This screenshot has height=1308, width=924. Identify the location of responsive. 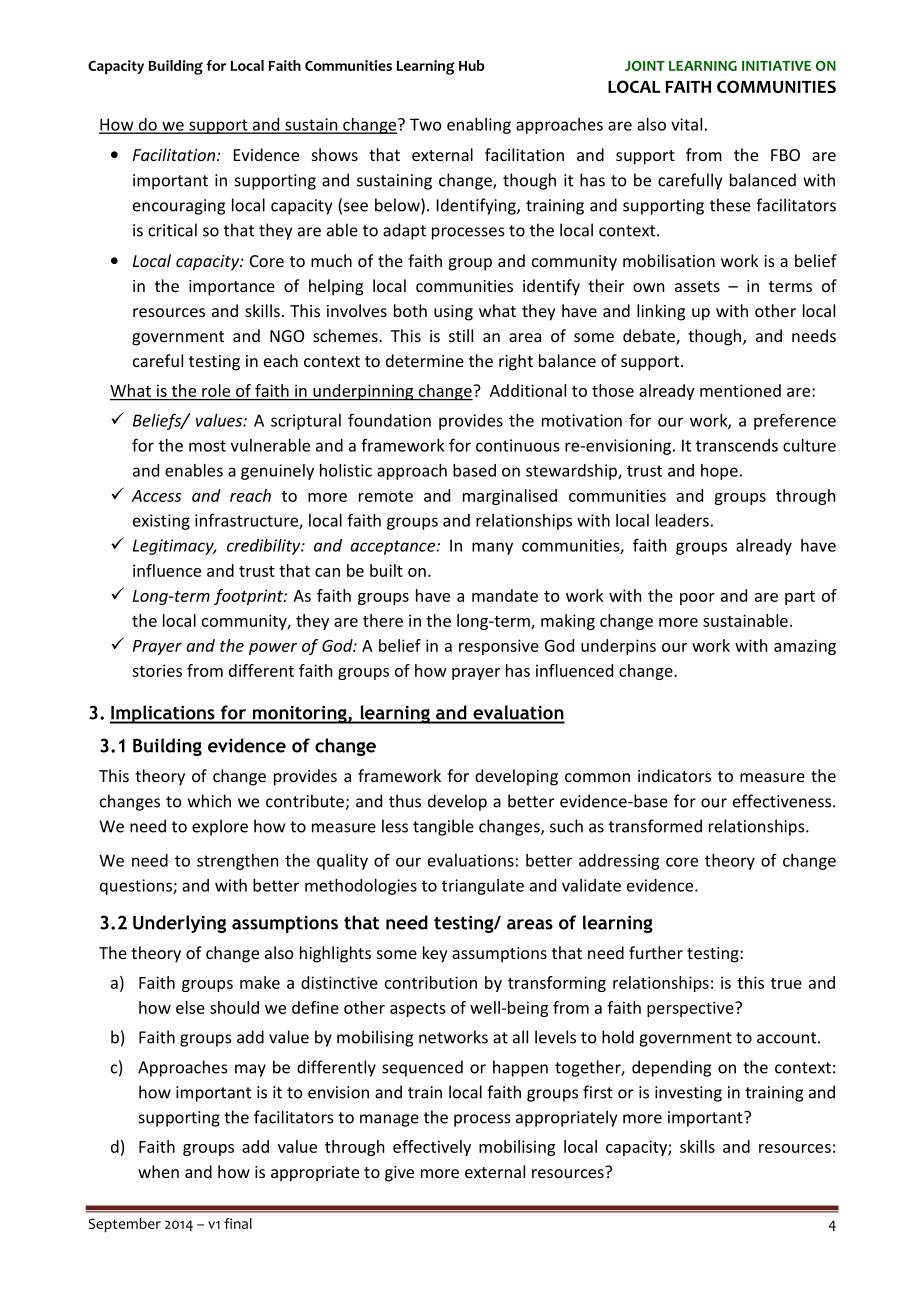
(499, 647).
